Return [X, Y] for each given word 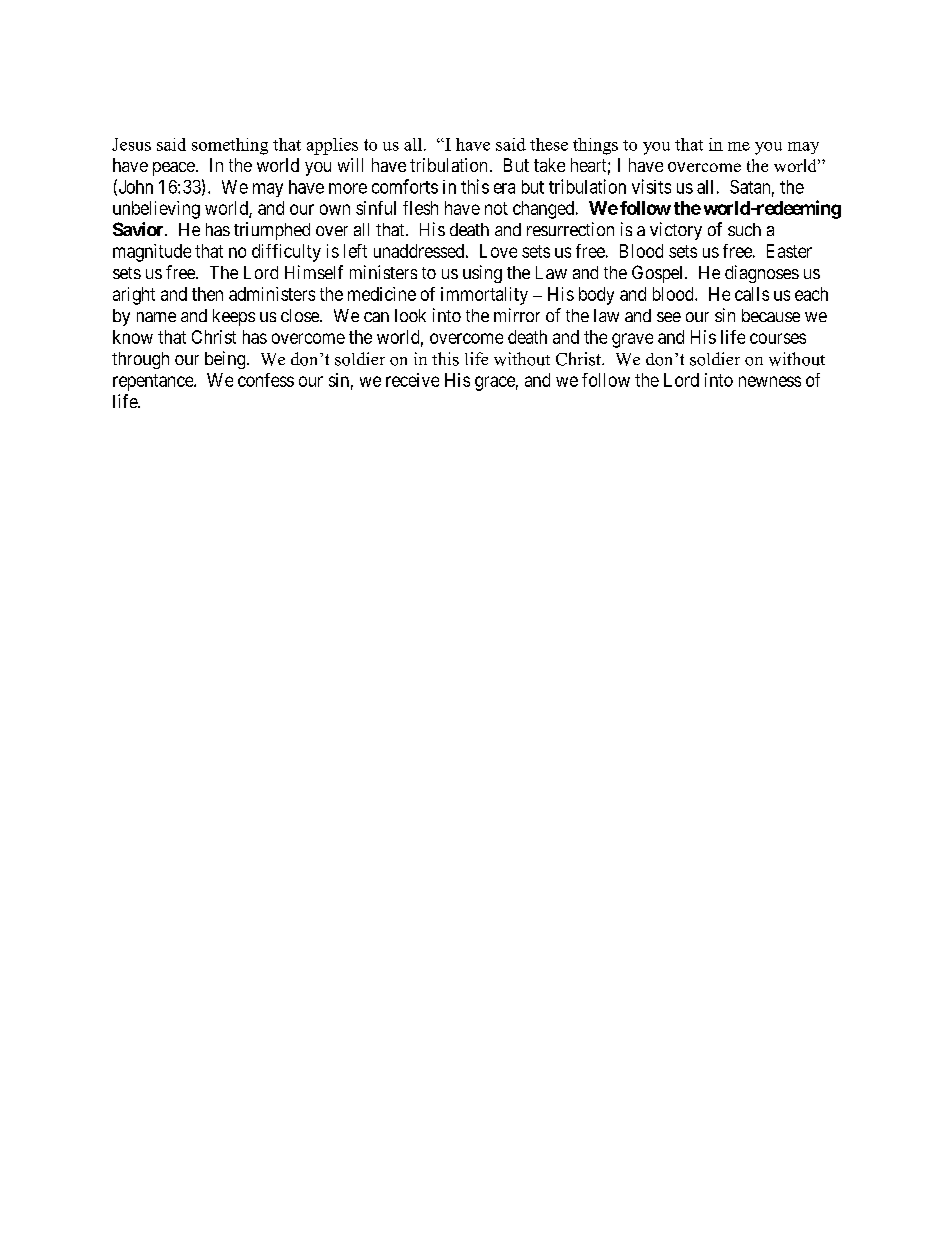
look [410, 315]
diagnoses [762, 274]
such [744, 229]
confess [266, 380]
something [230, 146]
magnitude [152, 253]
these [549, 144]
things [595, 146]
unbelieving [156, 210]
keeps [234, 317]
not [496, 208]
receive [412, 380]
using [482, 274]
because [771, 315]
